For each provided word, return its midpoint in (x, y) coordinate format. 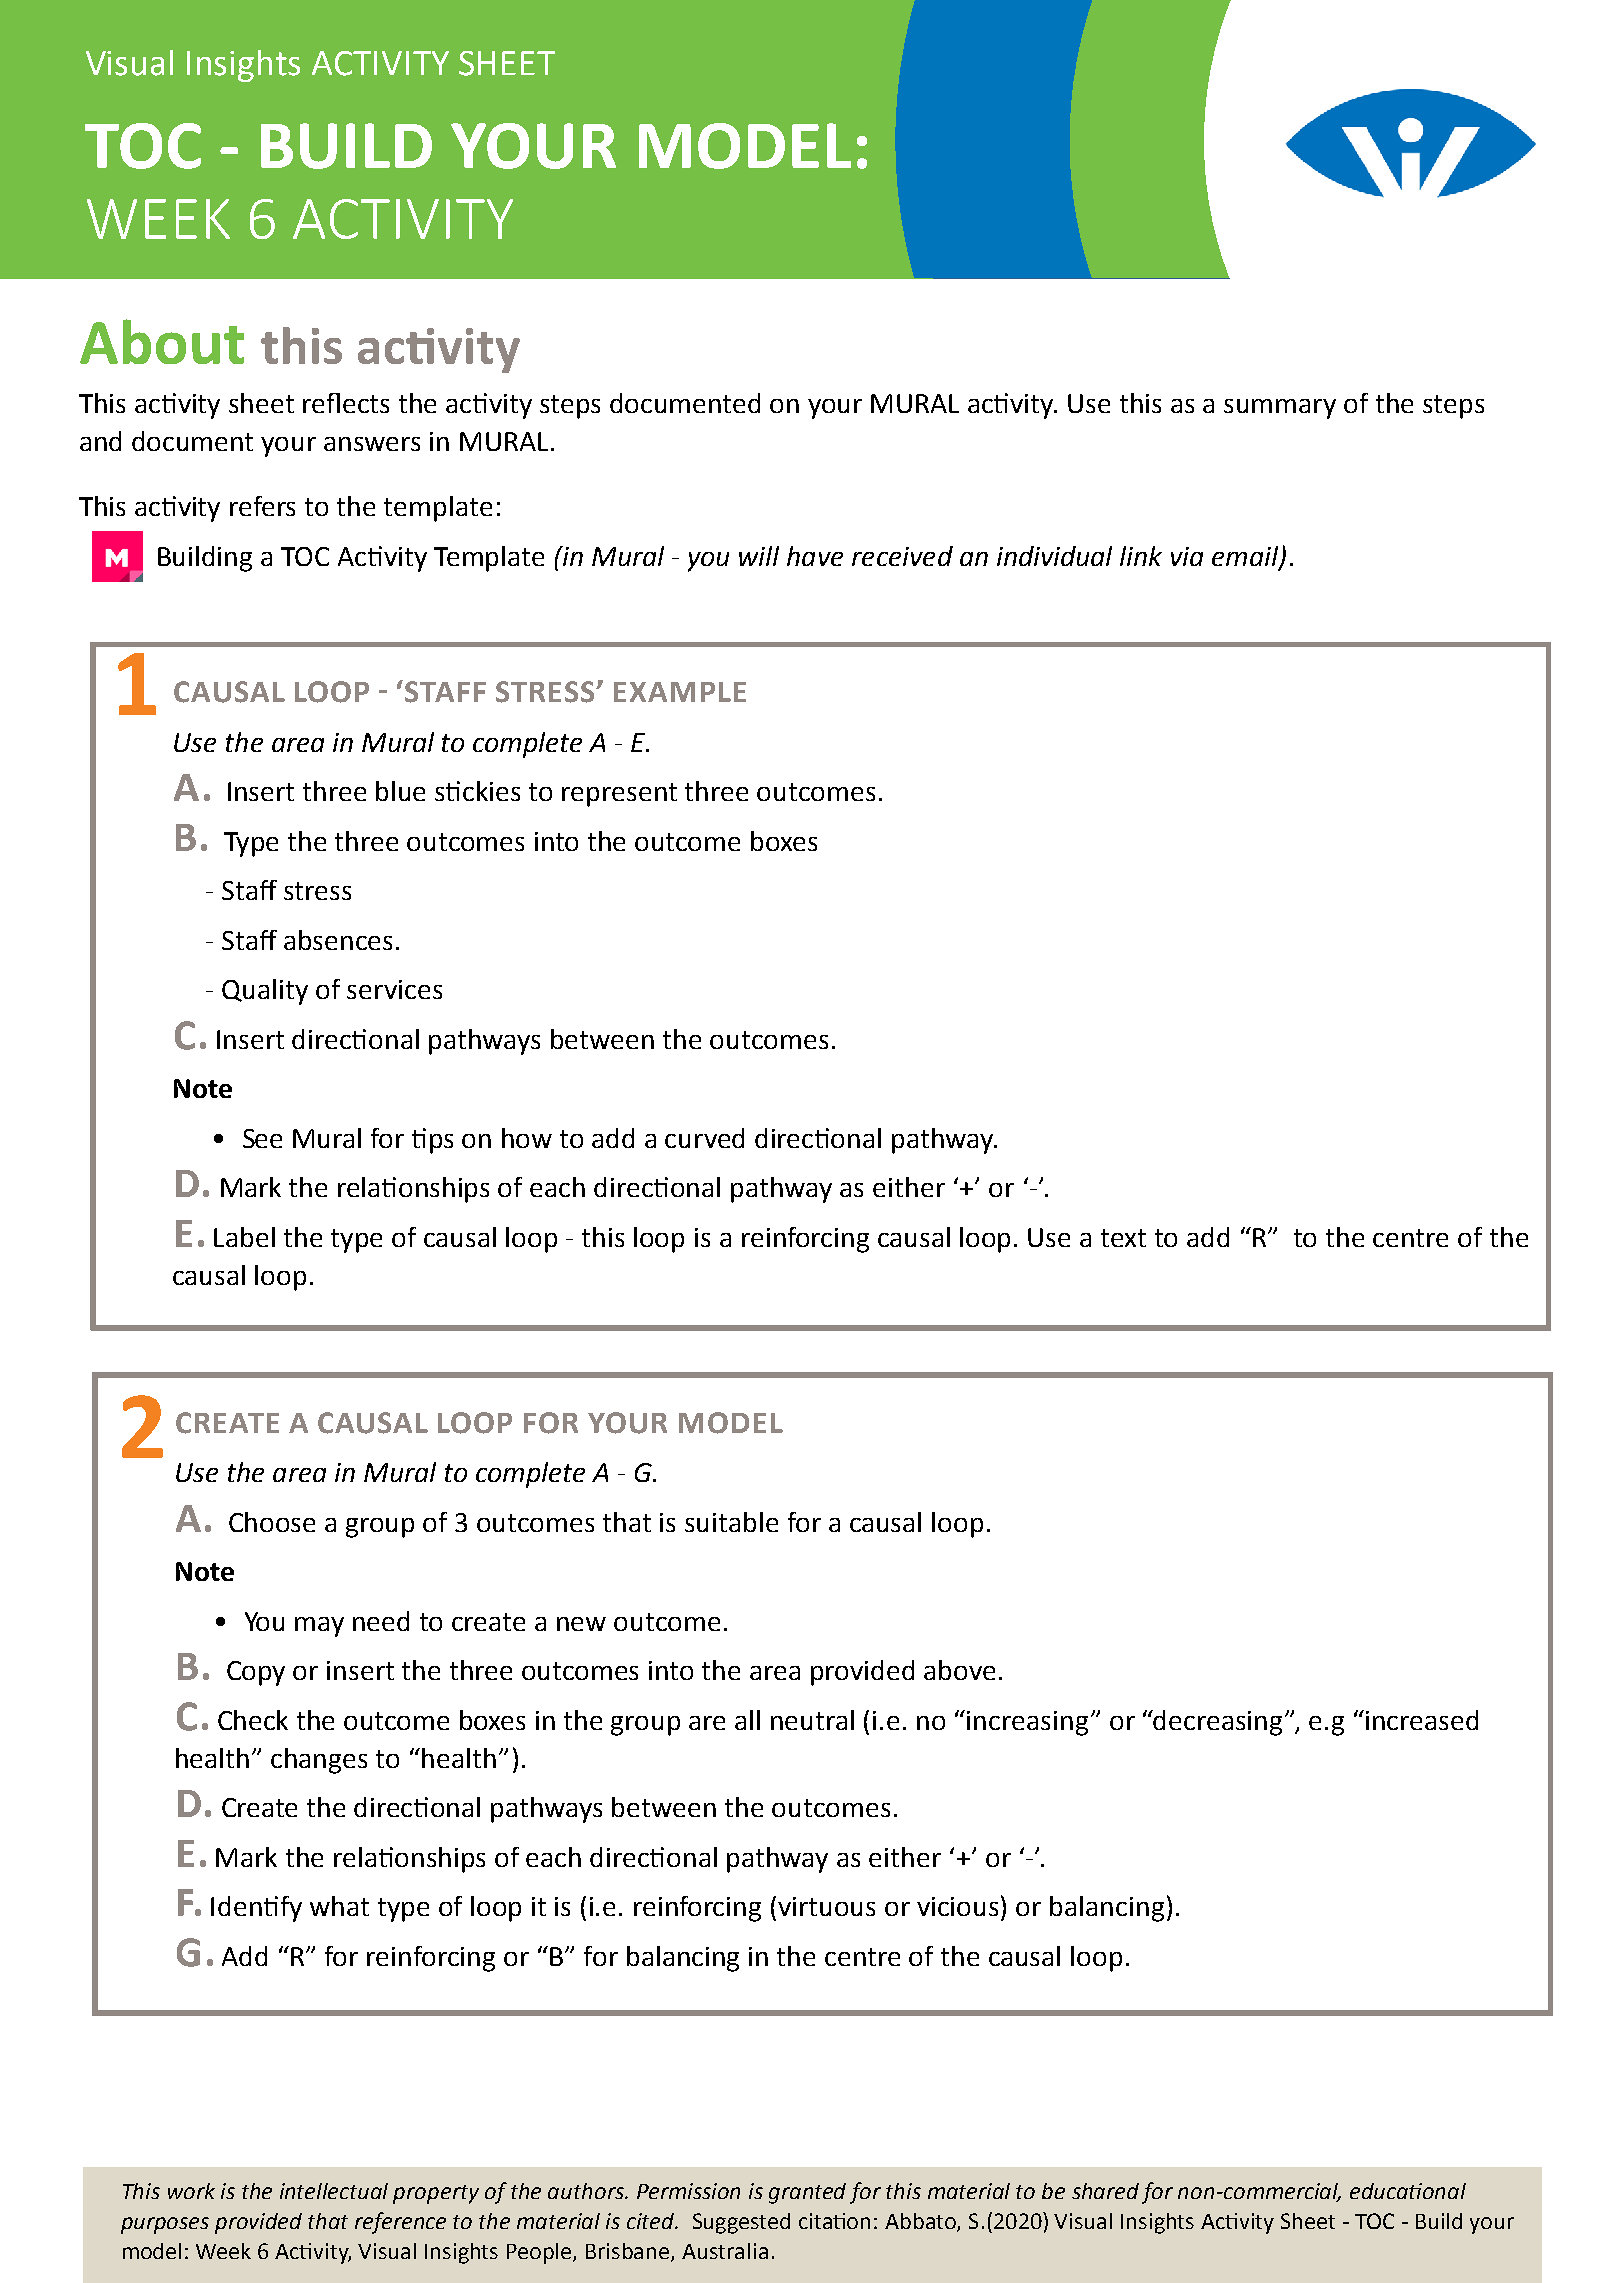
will (759, 556)
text (1123, 1238)
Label (244, 1237)
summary (1280, 409)
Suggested (741, 2223)
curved (704, 1138)
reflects (346, 403)
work (191, 2191)
